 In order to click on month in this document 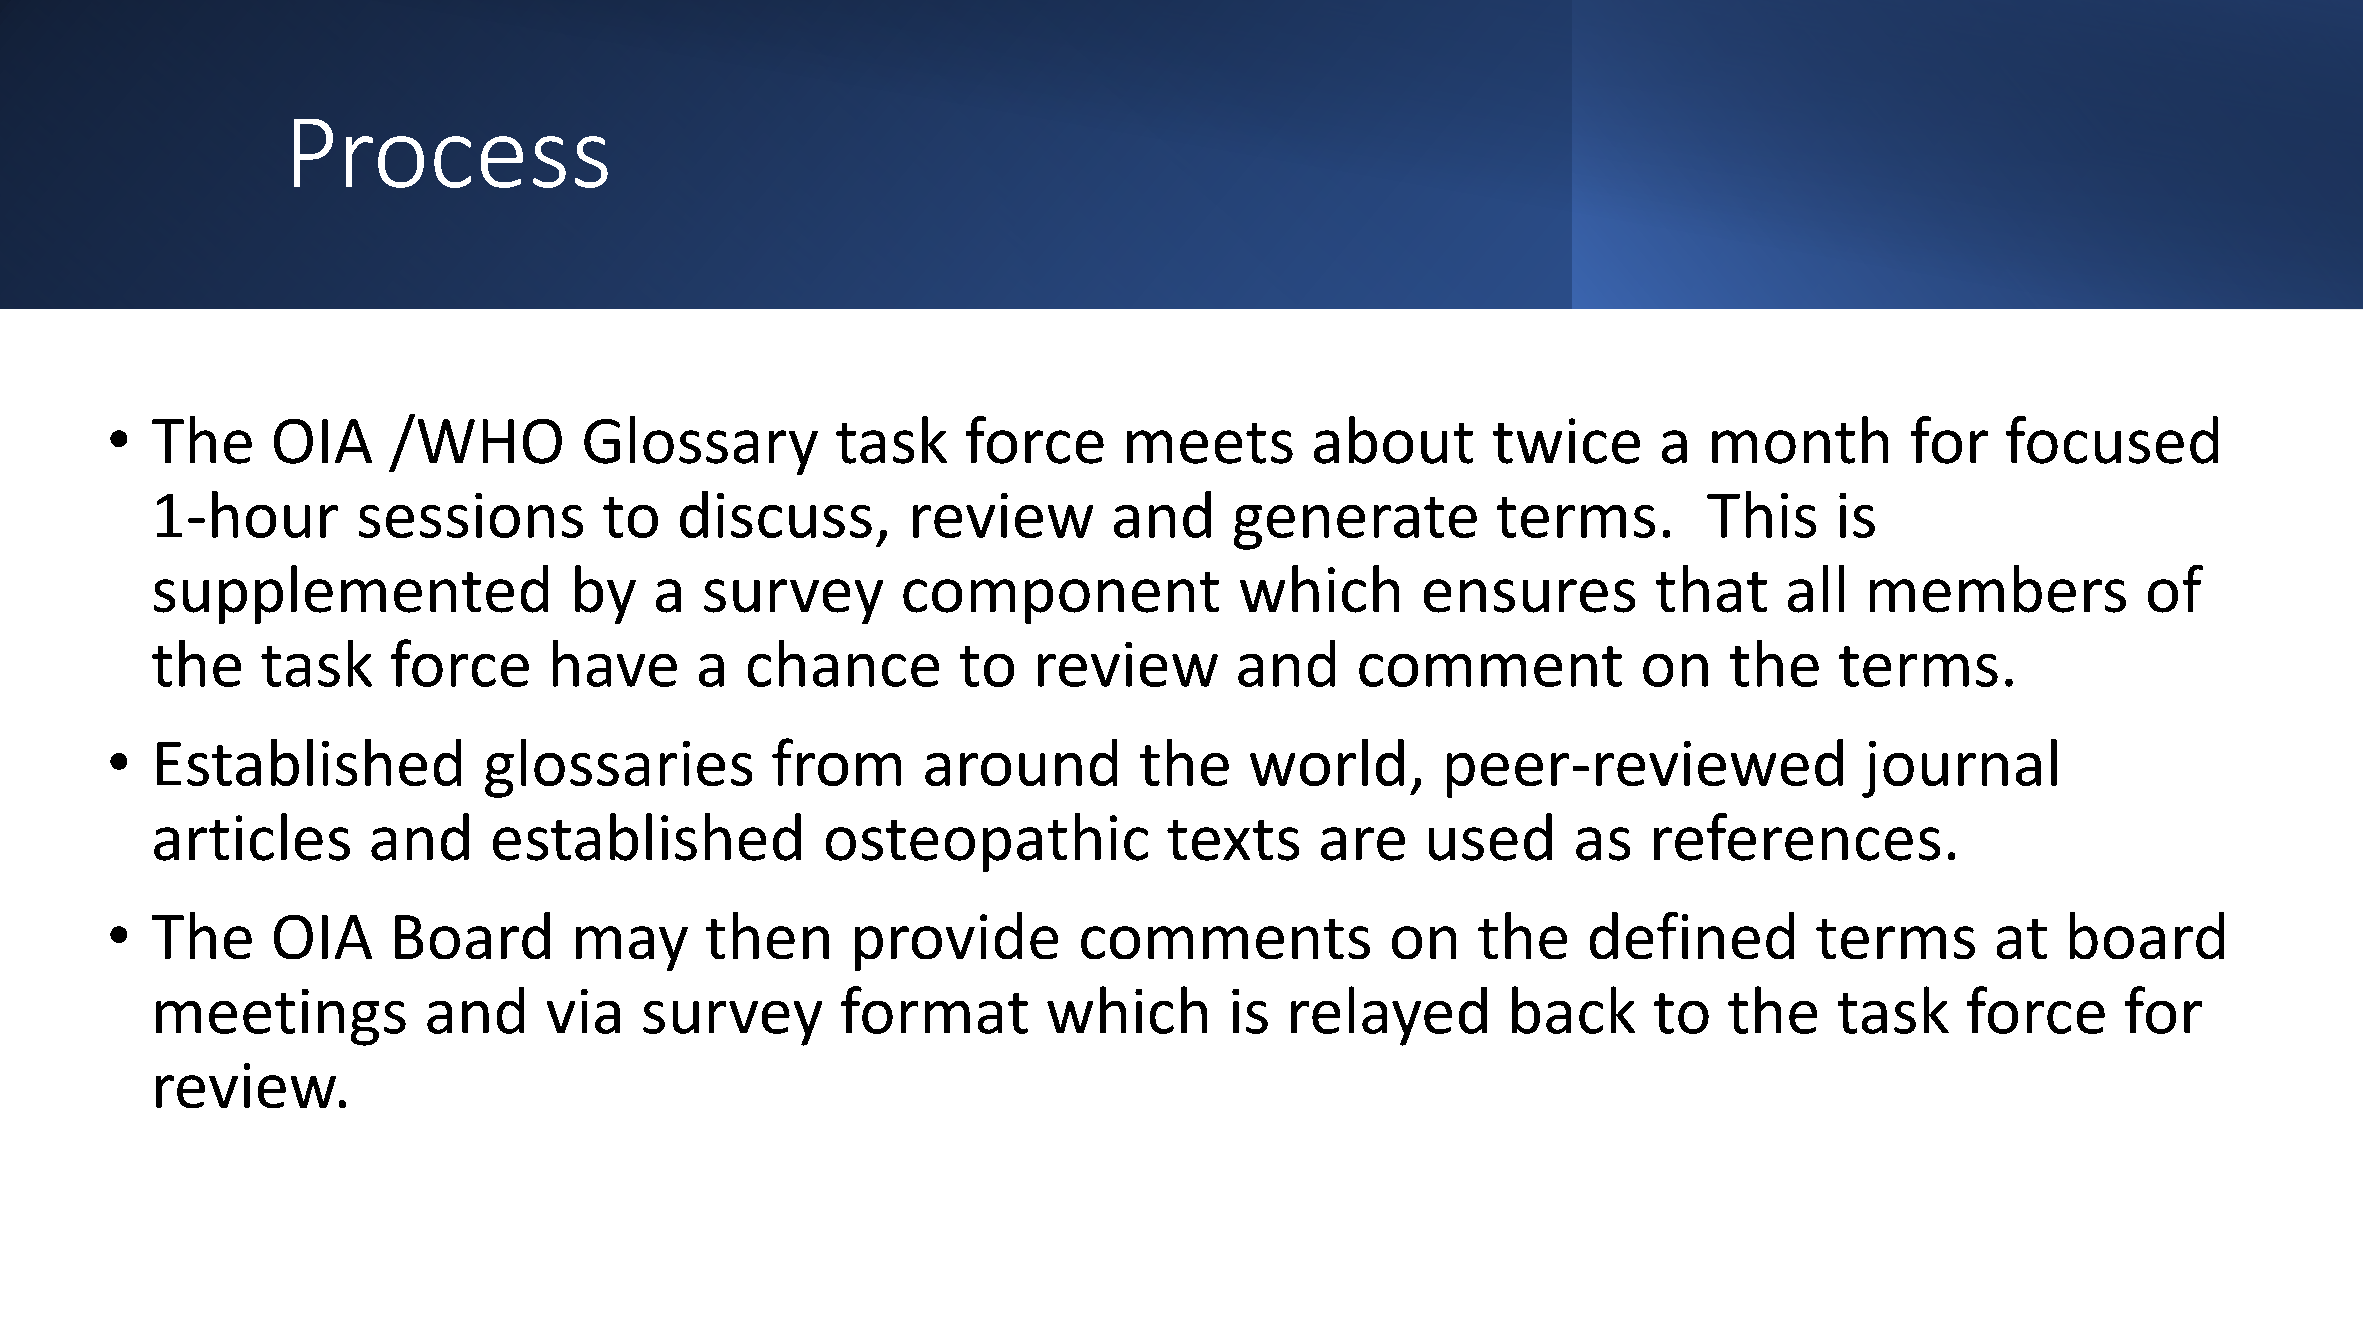, I will do `click(1800, 440)`.
